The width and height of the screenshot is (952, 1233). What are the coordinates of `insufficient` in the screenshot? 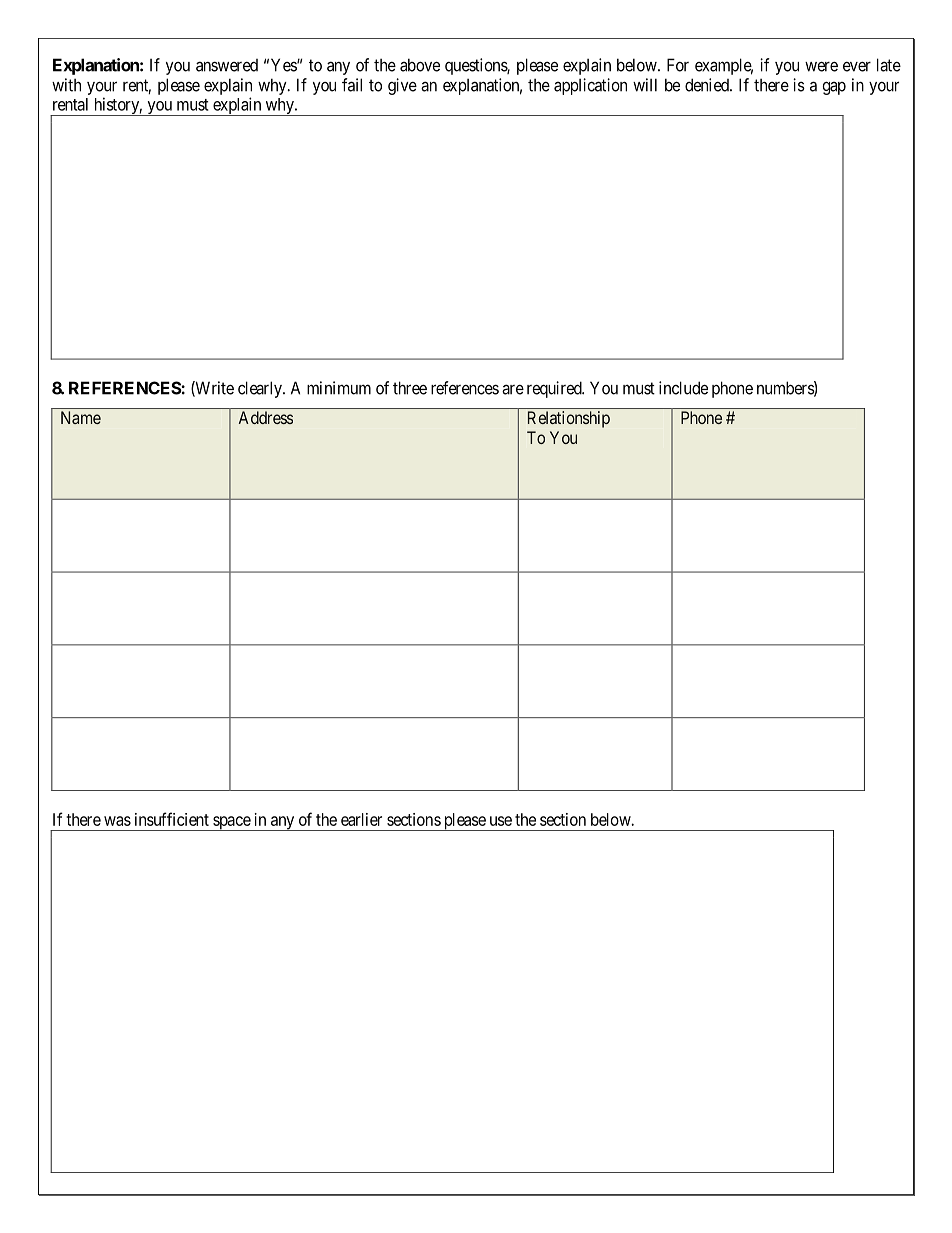 It's located at (172, 819).
